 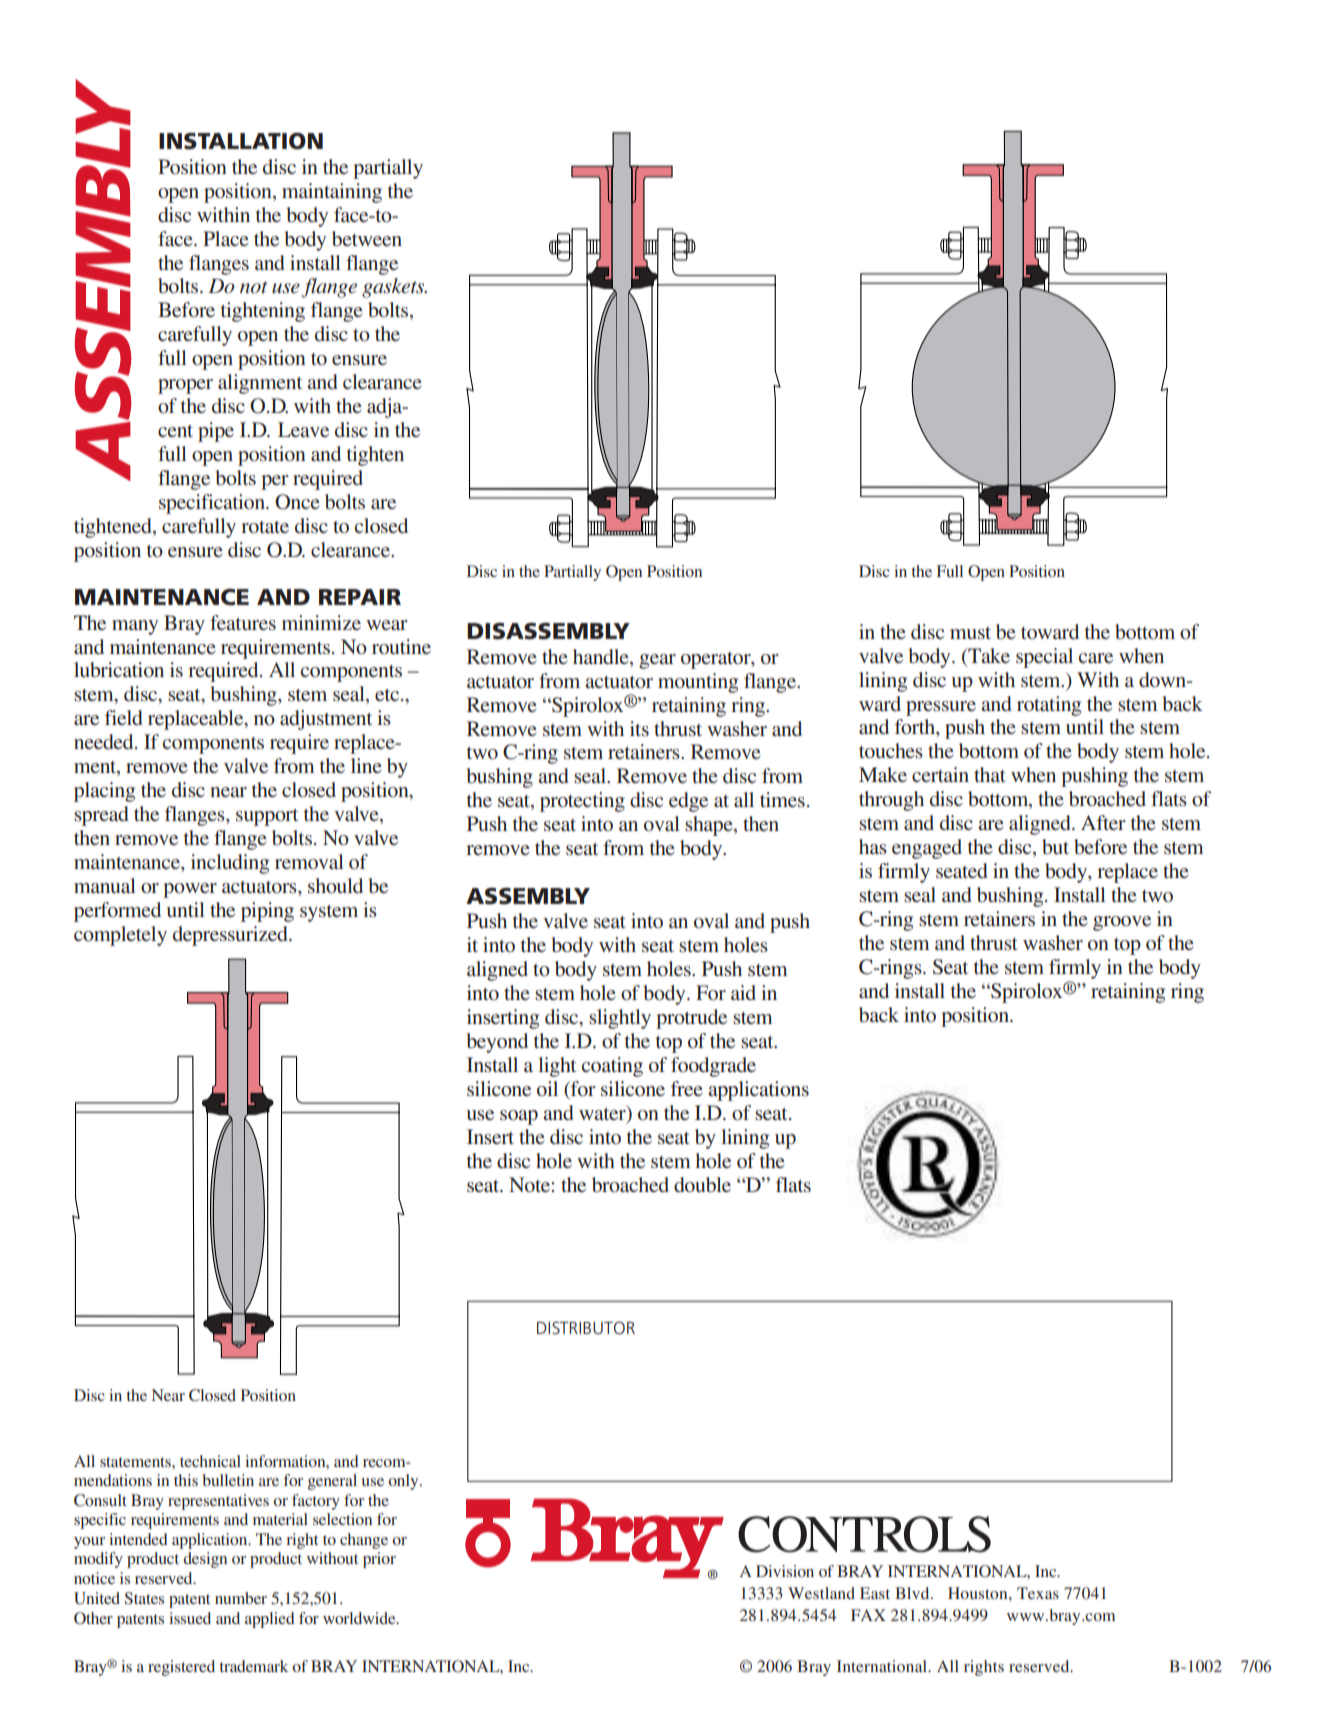 What do you see at coordinates (988, 655) in the screenshot?
I see `Take` at bounding box center [988, 655].
